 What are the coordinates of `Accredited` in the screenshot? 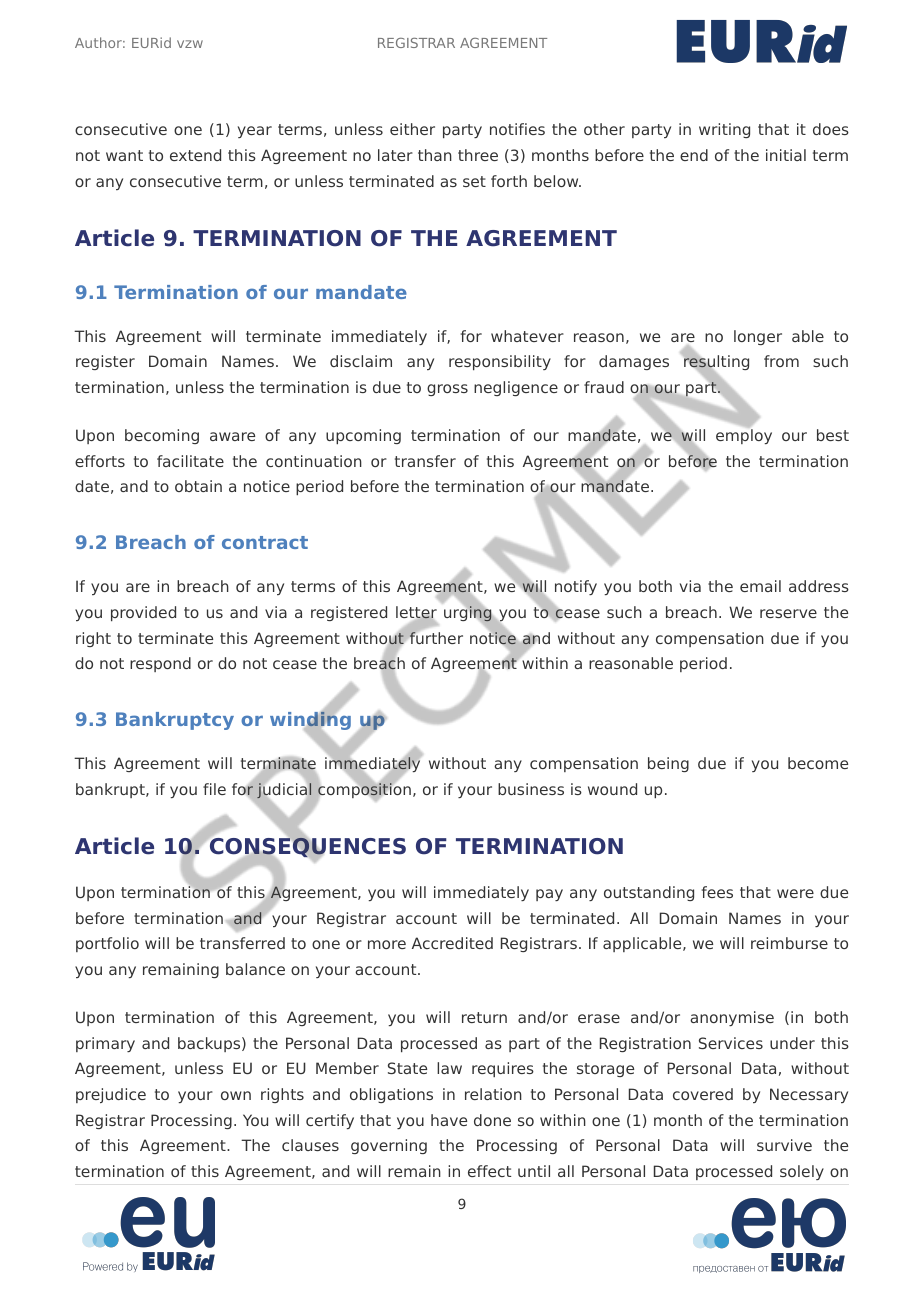 It's located at (452, 943).
